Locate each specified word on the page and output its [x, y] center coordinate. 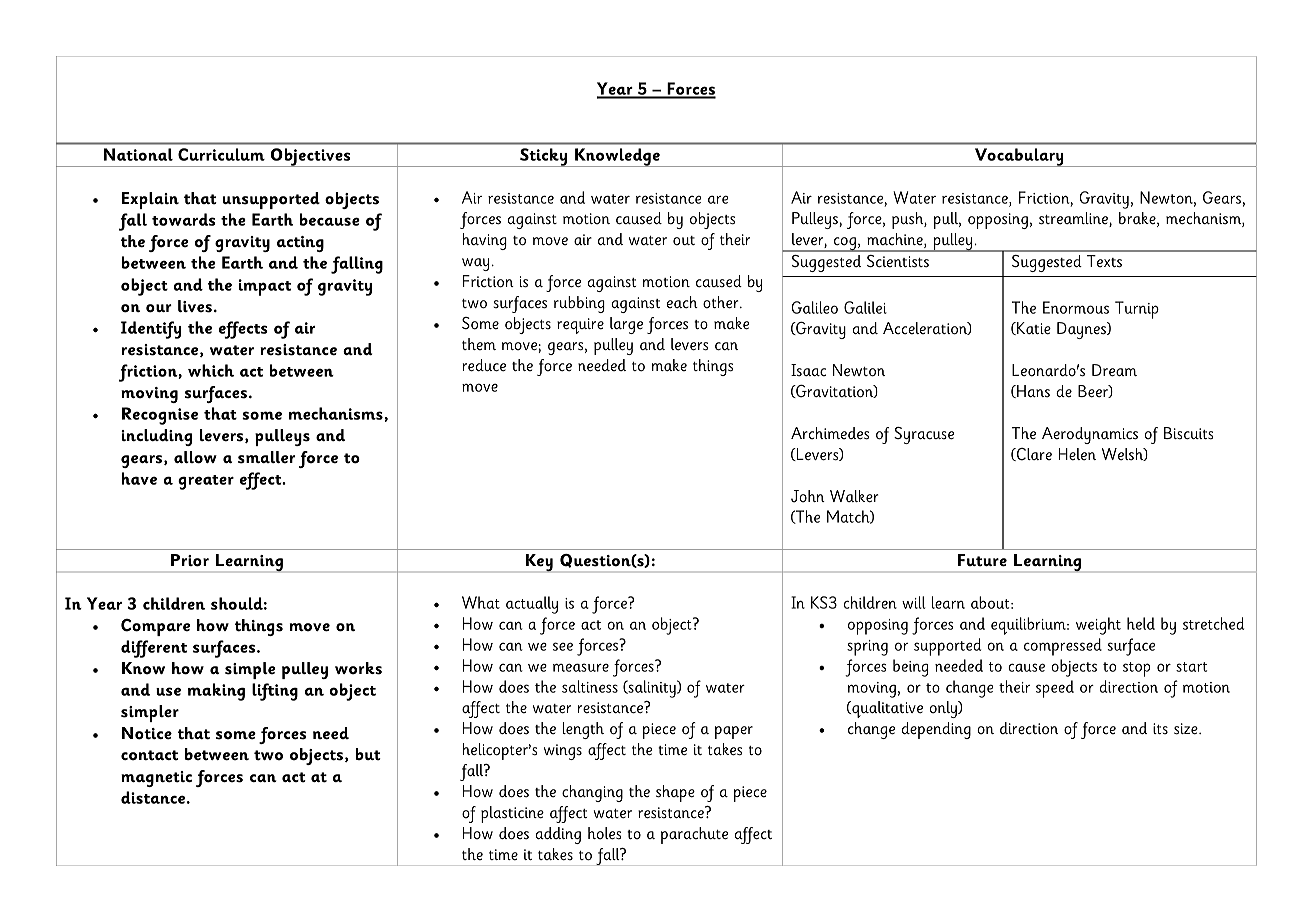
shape [675, 793]
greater [206, 482]
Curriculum [221, 154]
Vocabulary [1019, 157]
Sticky [543, 157]
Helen [1077, 454]
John [808, 496]
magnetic [156, 779]
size [1187, 729]
